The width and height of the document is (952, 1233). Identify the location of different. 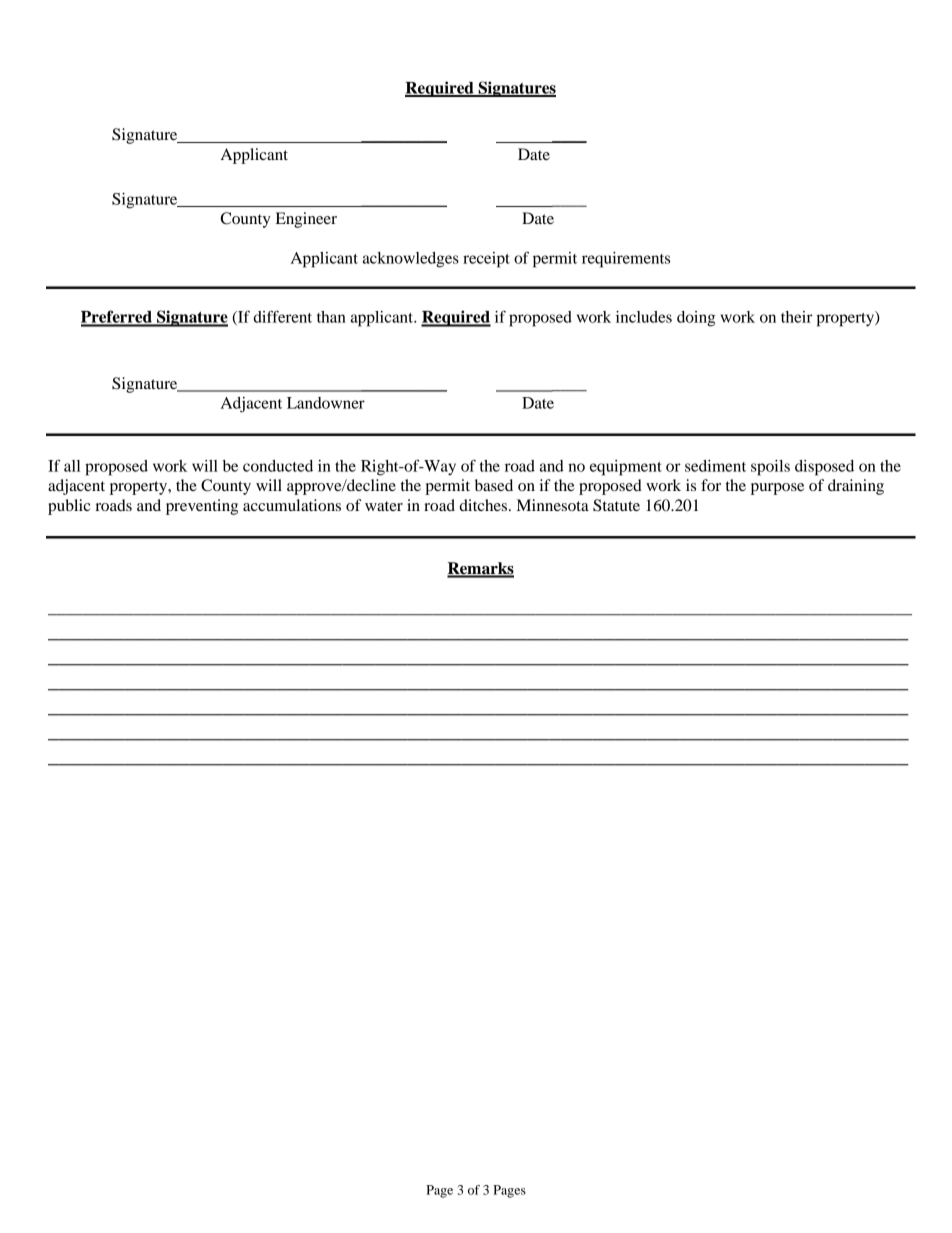
(282, 316).
